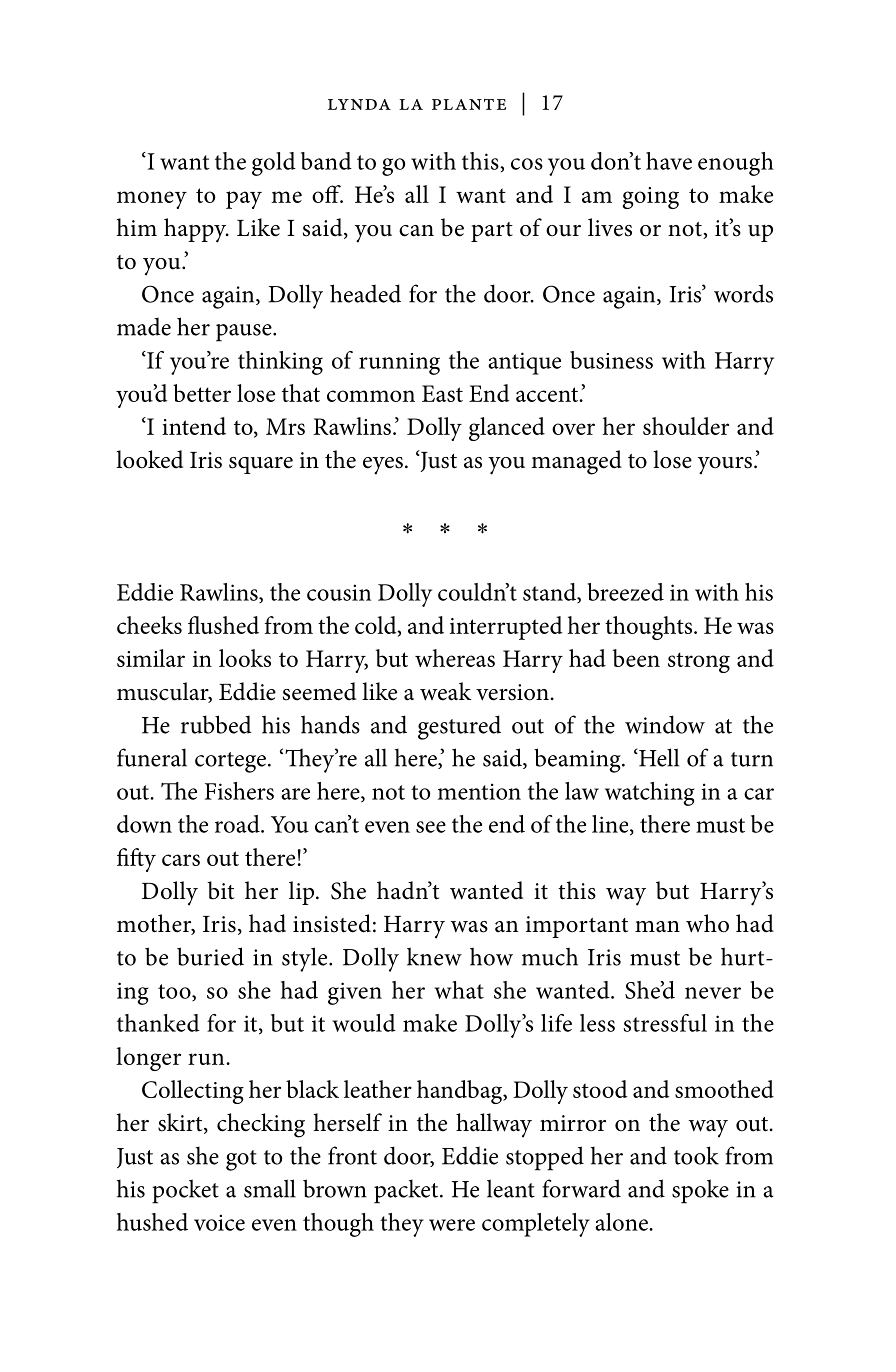 This screenshot has width=896, height=1372. Describe the element at coordinates (442, 393) in the screenshot. I see `East` at that location.
